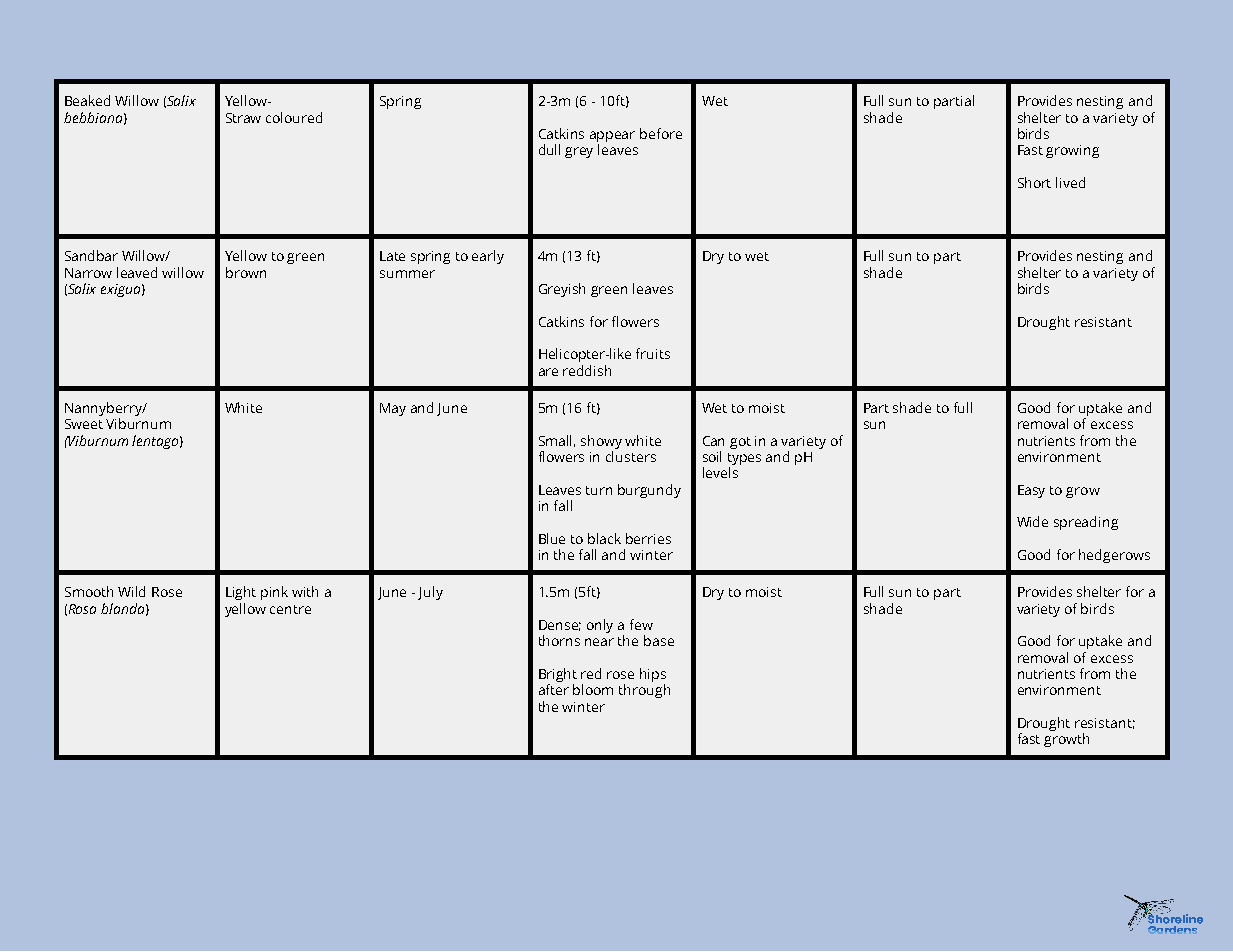 The height and width of the page is (952, 1233). I want to click on appear, so click(612, 138).
